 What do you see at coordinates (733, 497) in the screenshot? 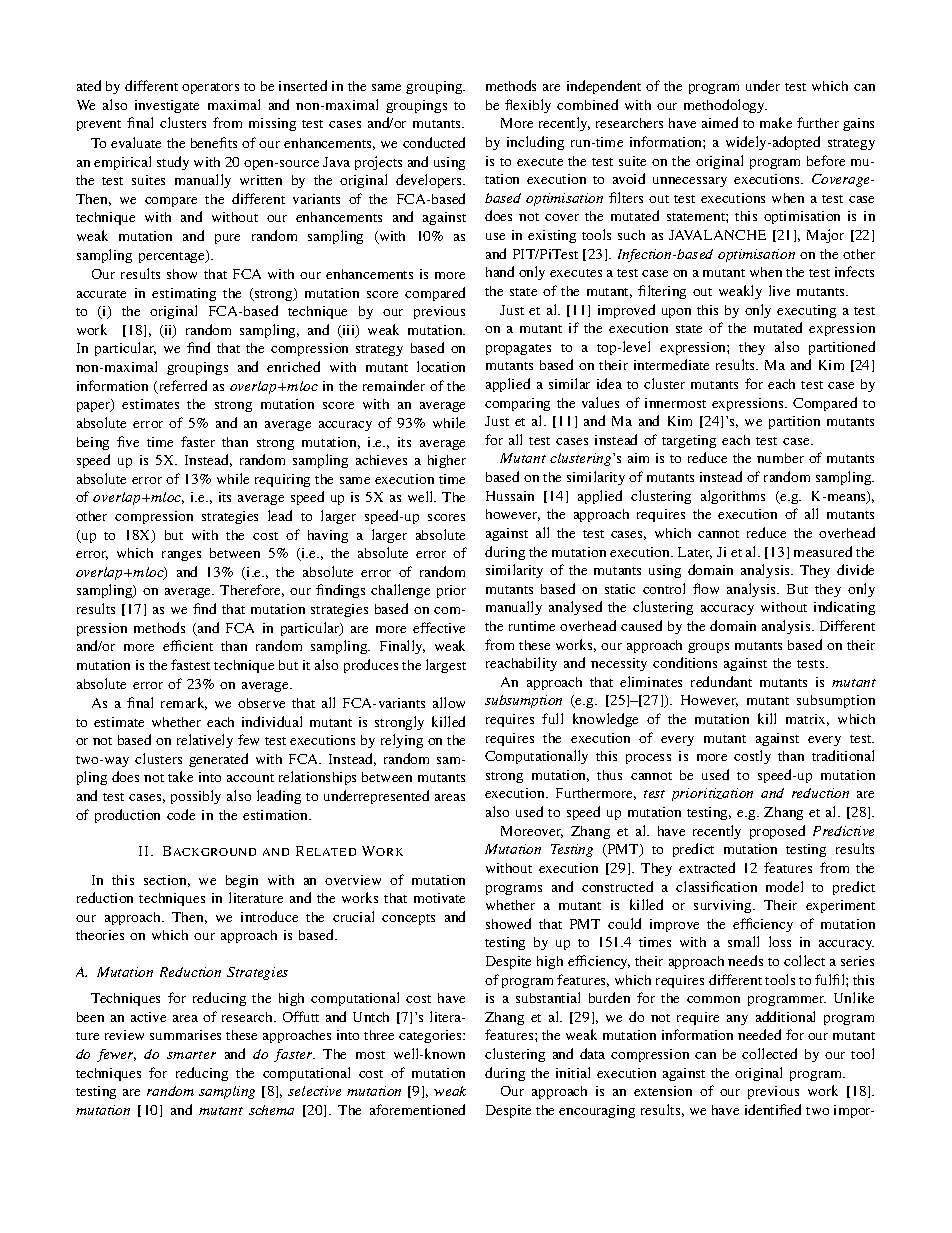
I see `algorithms` at bounding box center [733, 497].
